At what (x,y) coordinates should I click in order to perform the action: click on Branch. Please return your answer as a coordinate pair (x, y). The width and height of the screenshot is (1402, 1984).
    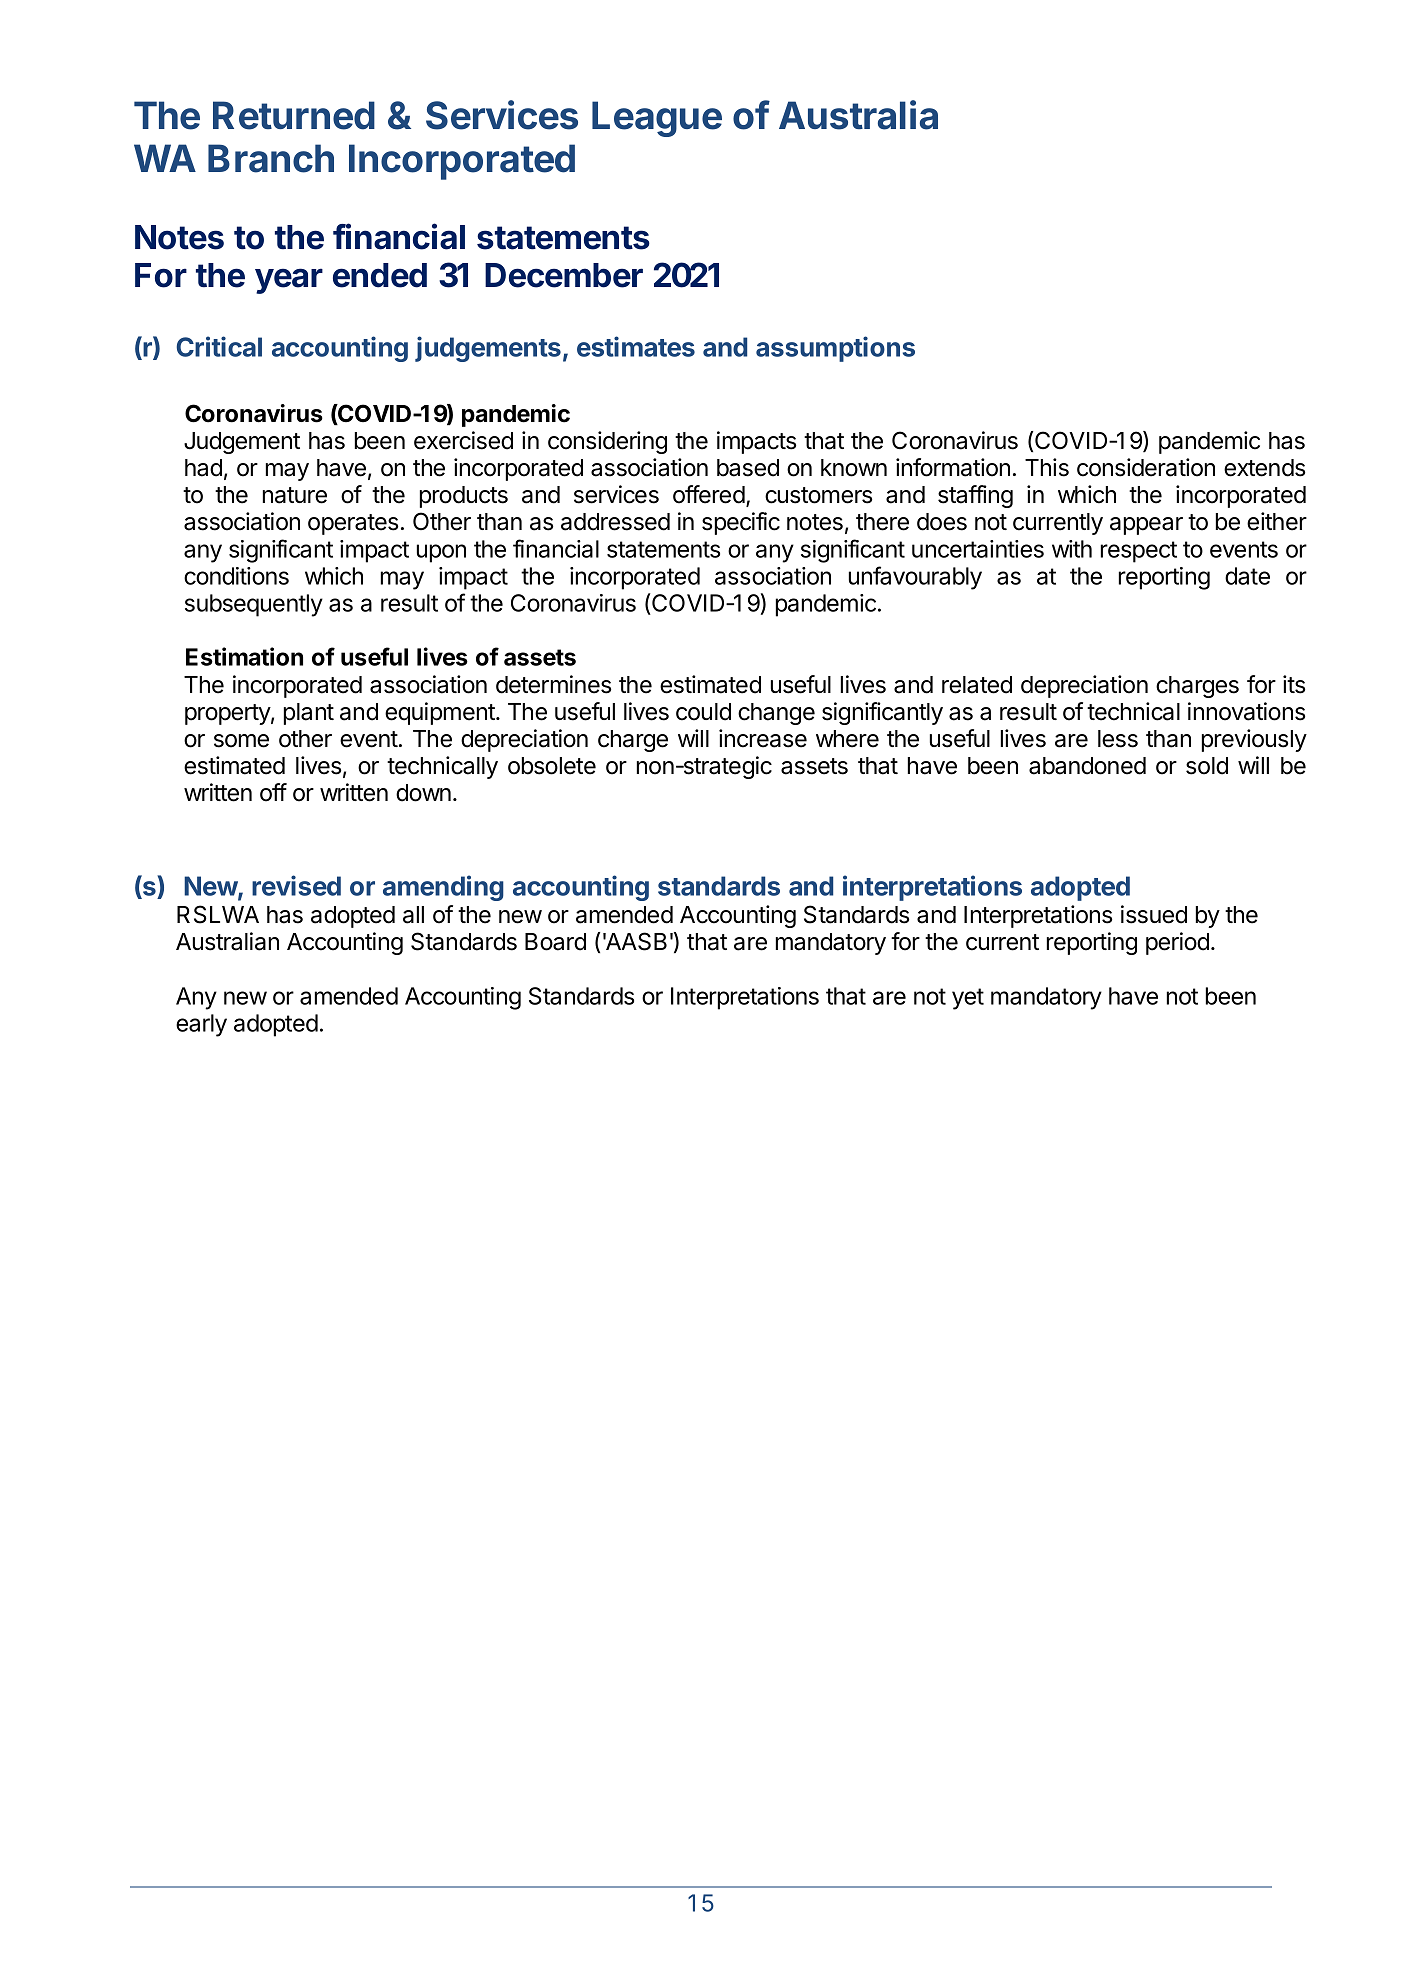
    Looking at the image, I should click on (271, 158).
